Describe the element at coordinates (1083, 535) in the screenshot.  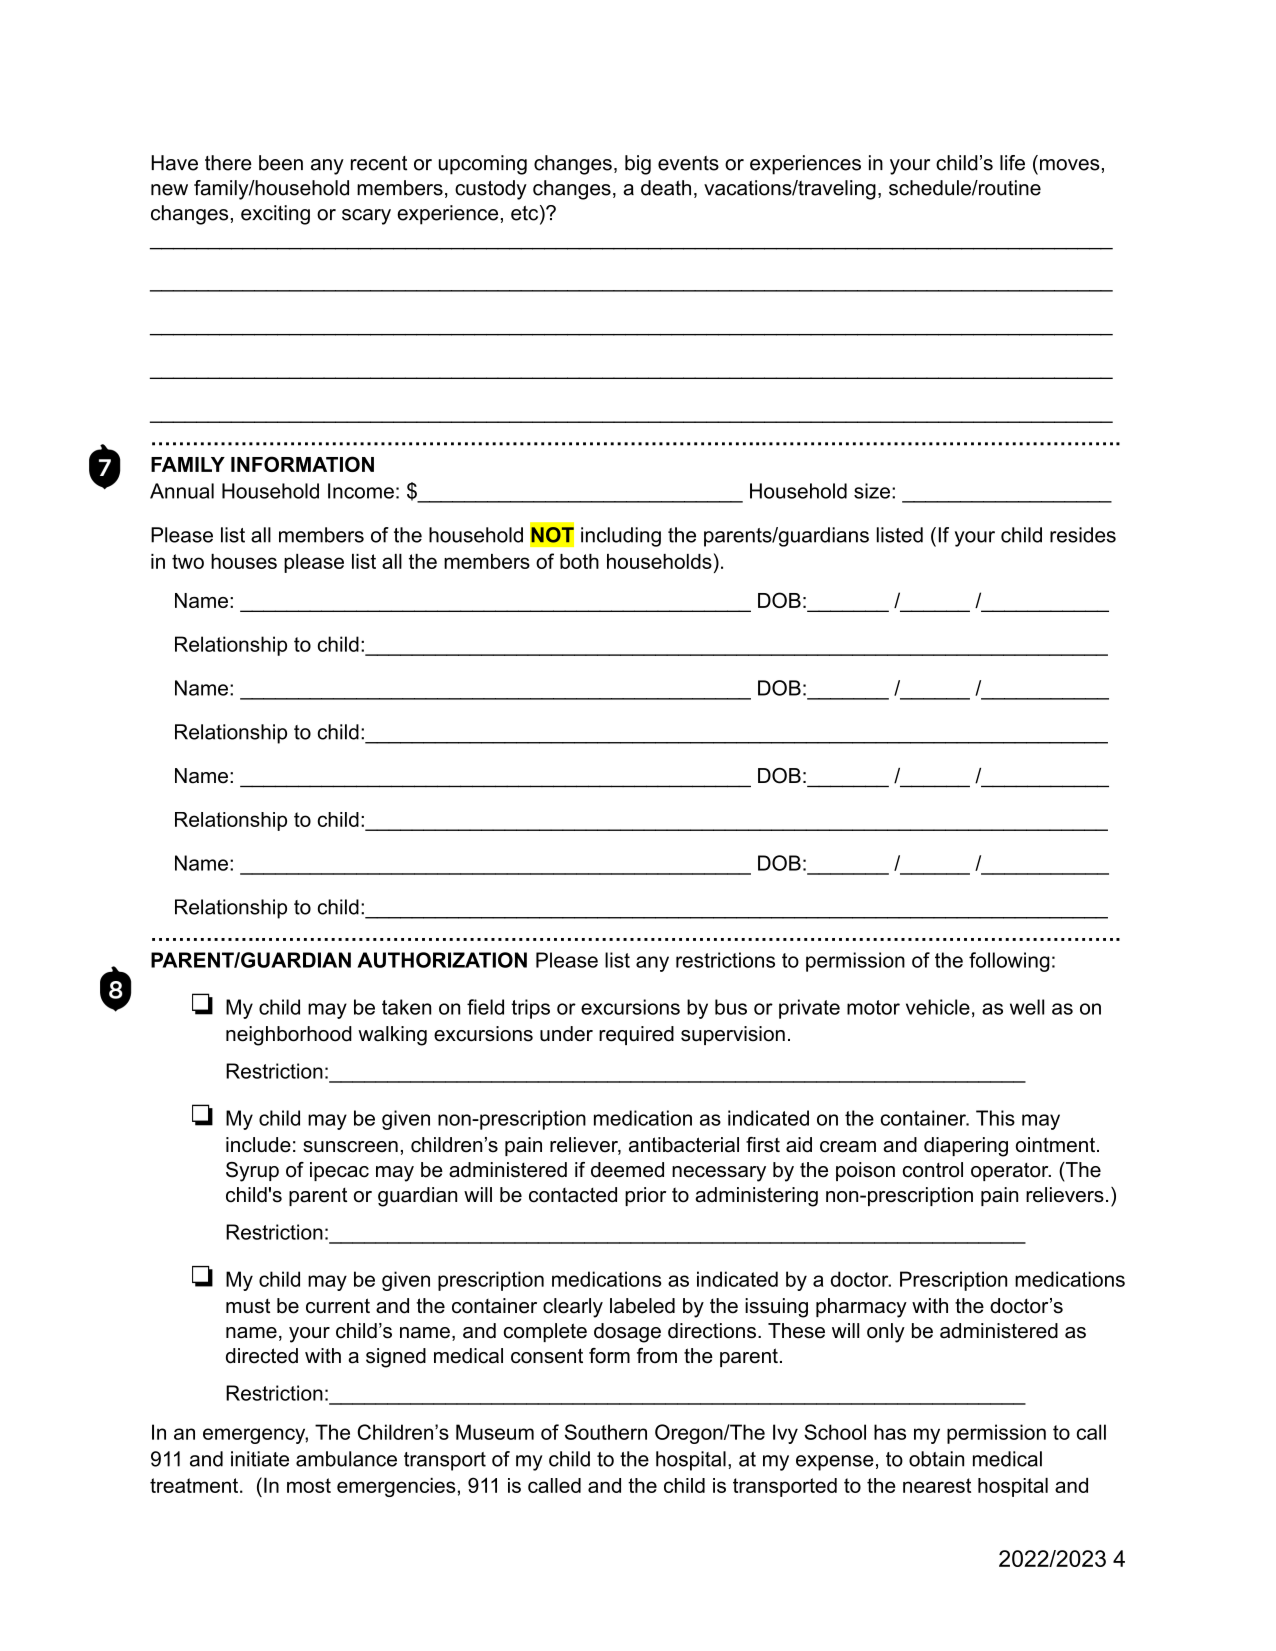
I see `resides` at that location.
